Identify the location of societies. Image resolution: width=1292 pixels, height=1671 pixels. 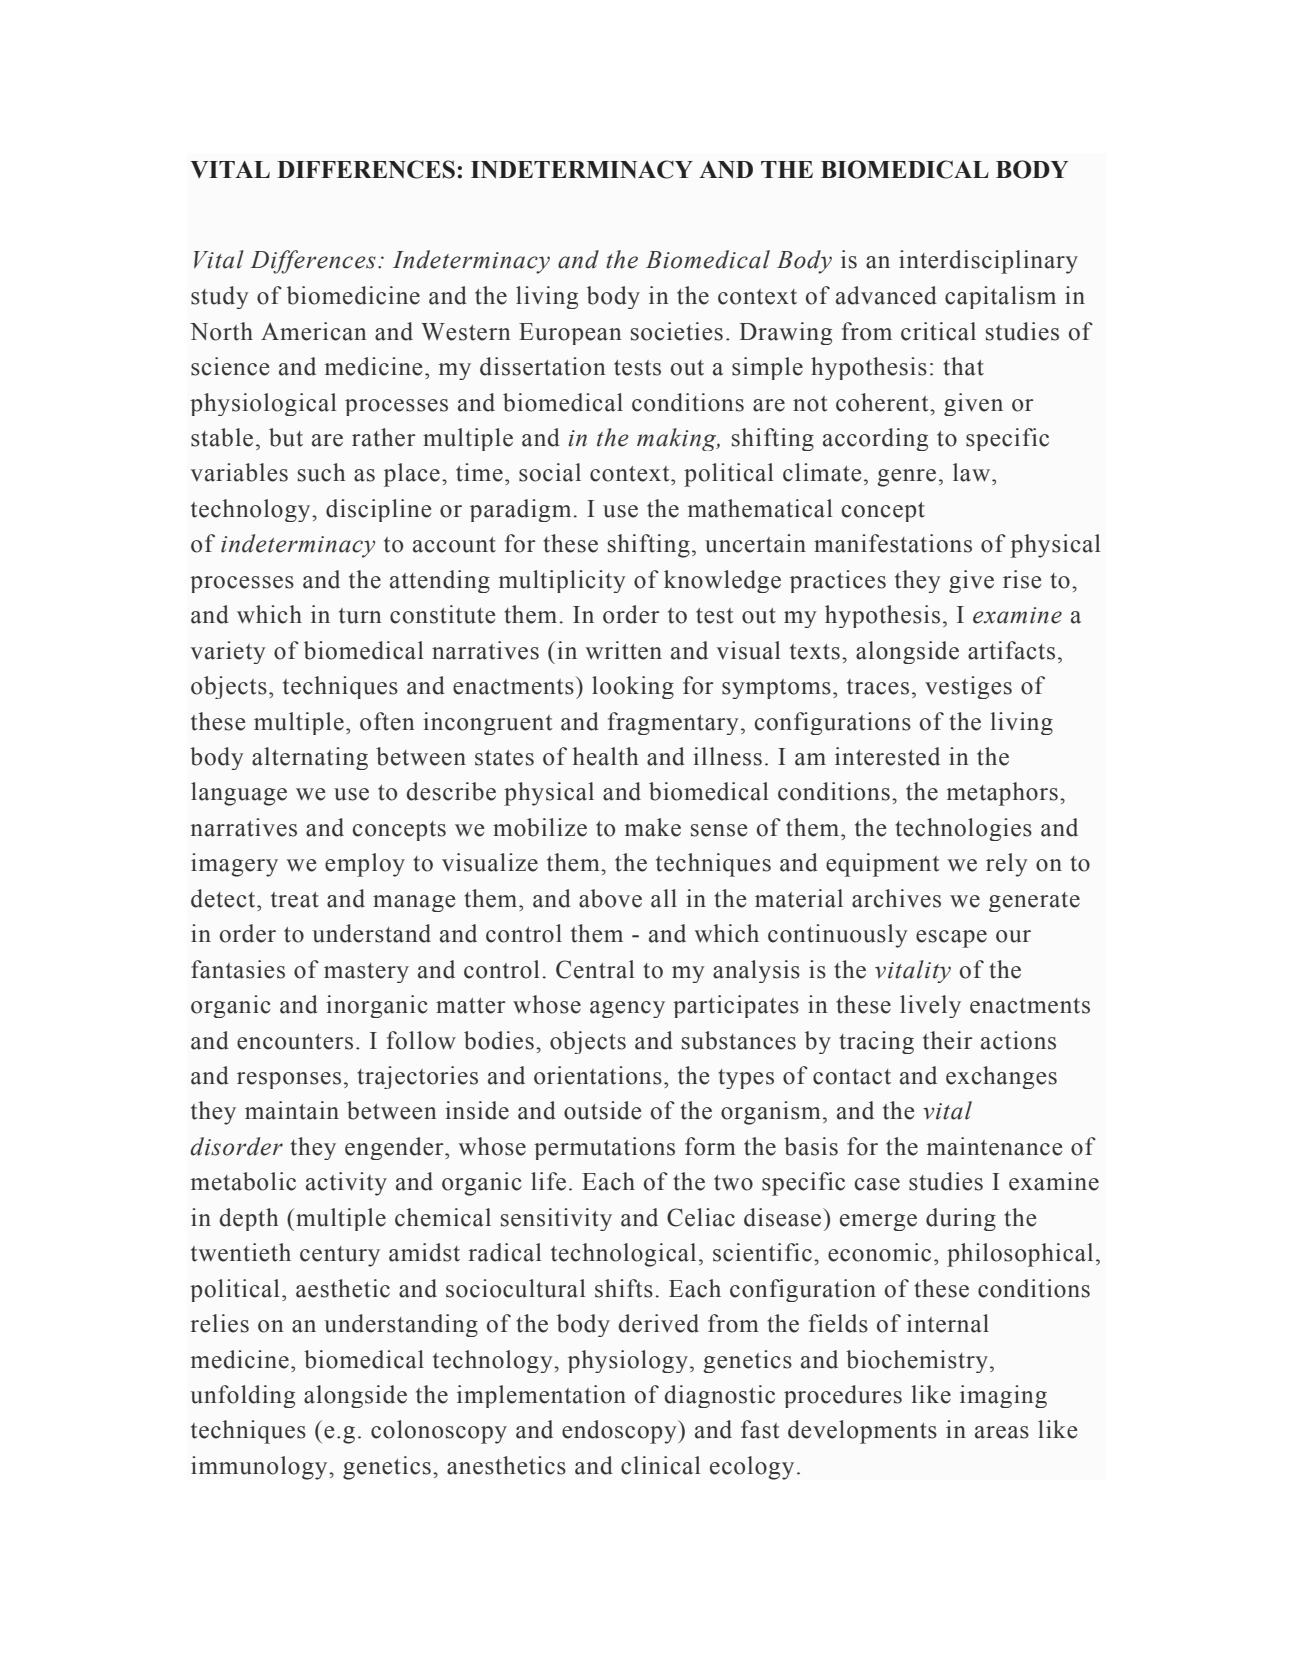
(677, 331).
